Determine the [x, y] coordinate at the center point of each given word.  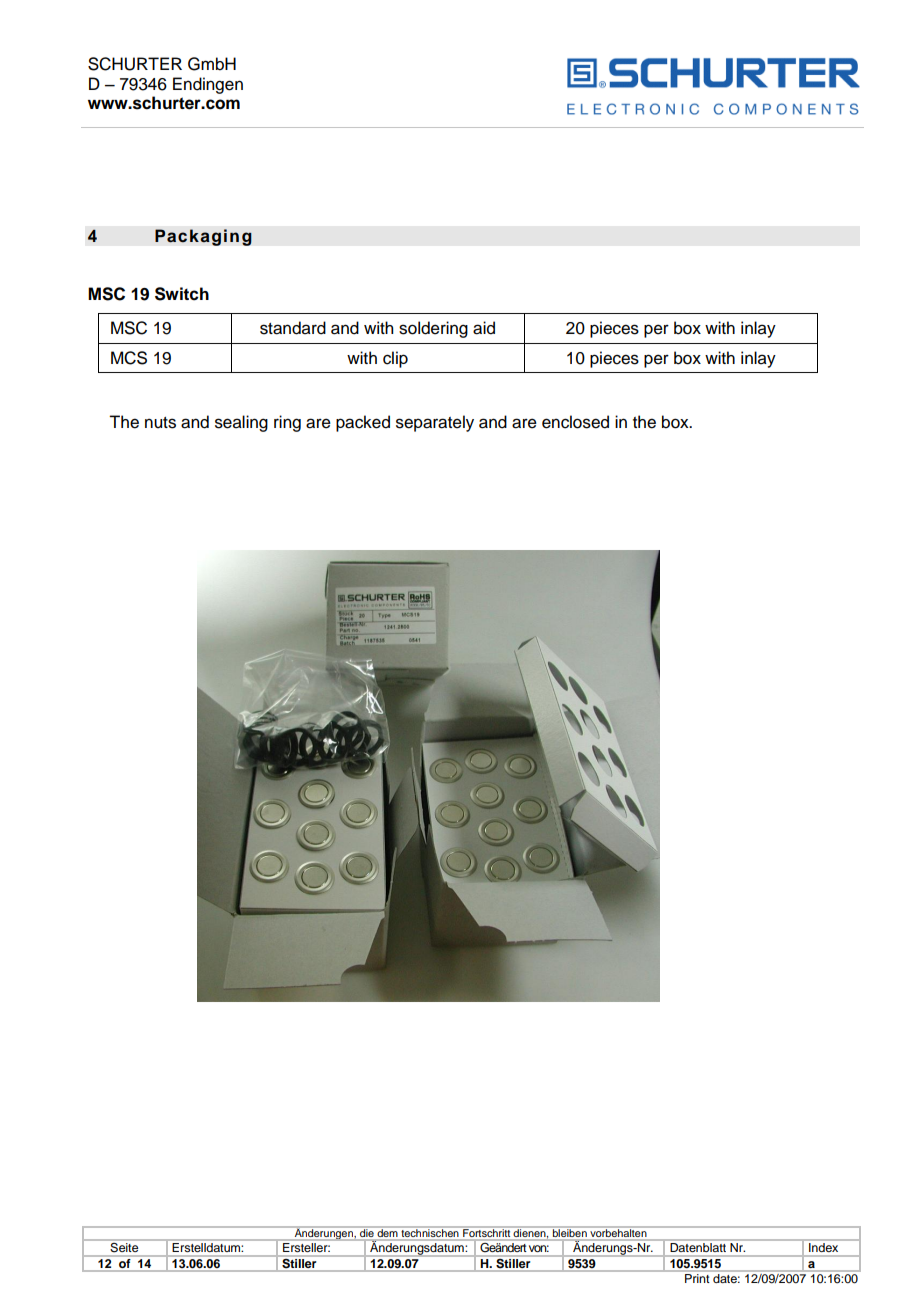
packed [363, 423]
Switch [182, 294]
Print [697, 1278]
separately [435, 423]
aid [484, 328]
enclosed [575, 422]
